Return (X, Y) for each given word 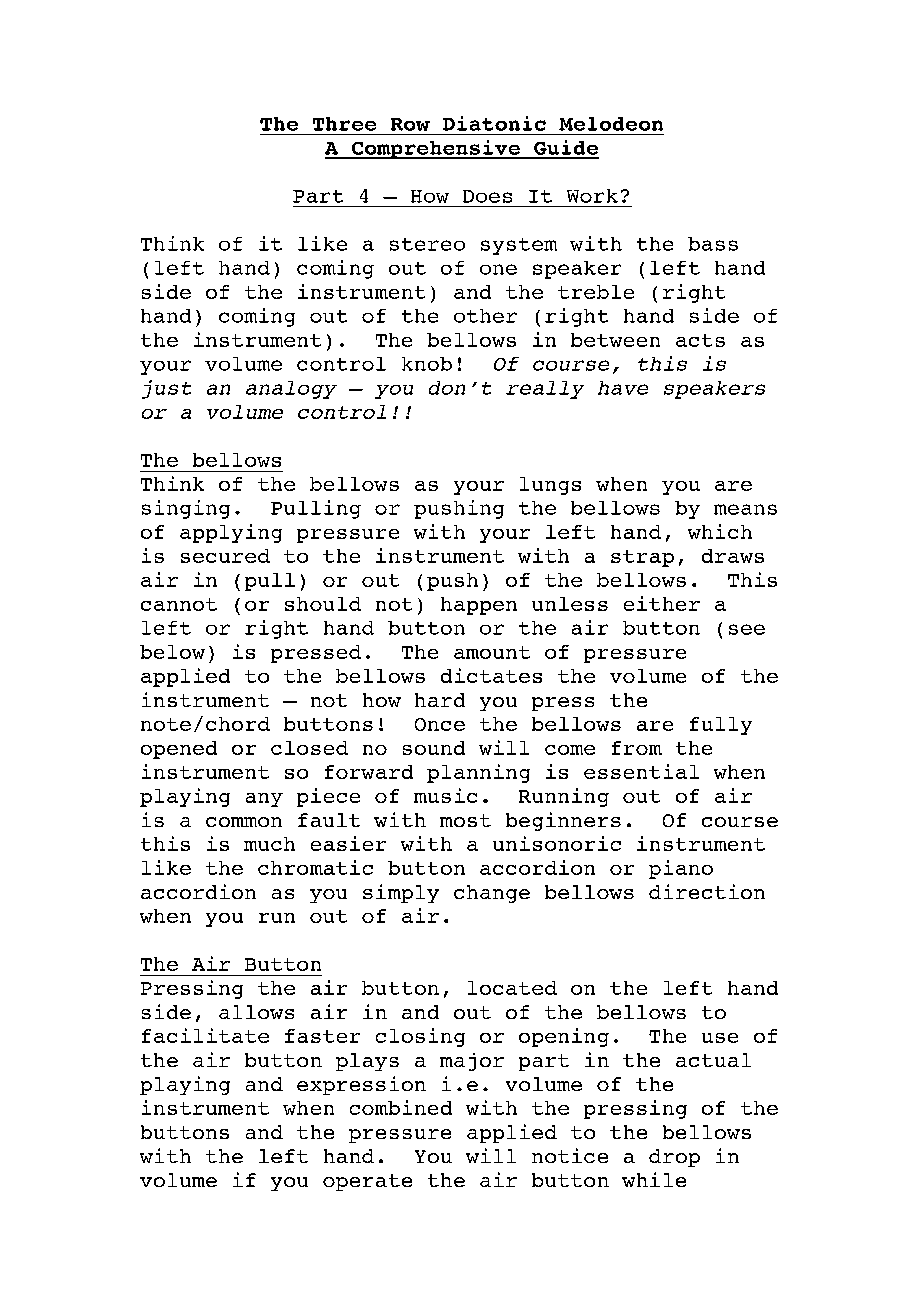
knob (427, 364)
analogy (291, 390)
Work (592, 196)
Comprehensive (435, 149)
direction (707, 891)
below (172, 652)
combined (401, 1107)
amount (492, 652)
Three (344, 124)
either (662, 603)
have (623, 388)
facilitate (205, 1035)
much (269, 844)
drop (674, 1158)
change (492, 894)
